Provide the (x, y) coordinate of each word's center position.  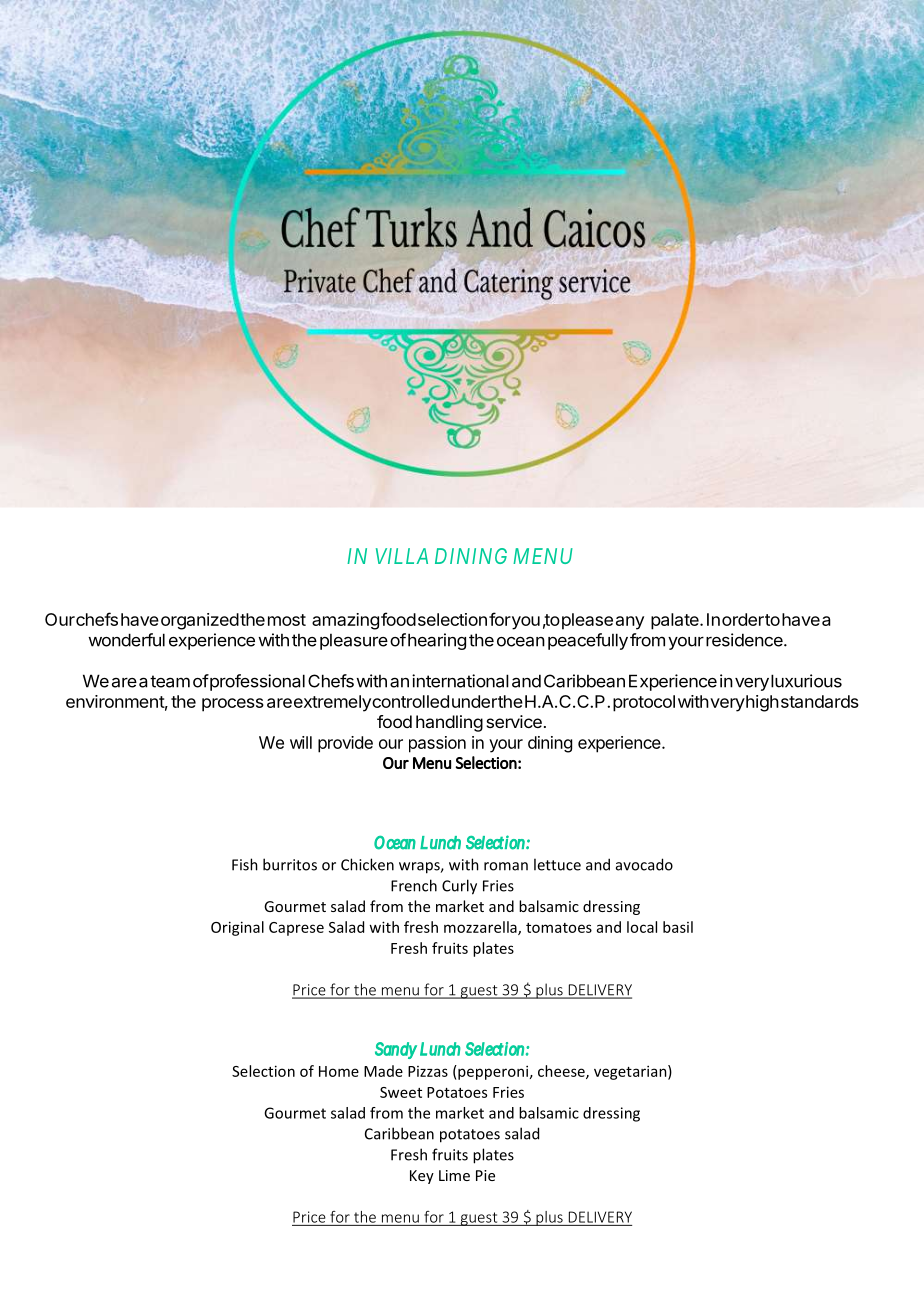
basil (678, 927)
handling (449, 723)
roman (506, 866)
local (642, 927)
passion (437, 744)
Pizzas (428, 1071)
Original (237, 928)
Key (422, 1177)
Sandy (396, 1050)
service (514, 721)
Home (339, 1071)
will (301, 742)
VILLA (402, 556)
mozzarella (481, 928)
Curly (459, 887)
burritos (290, 864)
